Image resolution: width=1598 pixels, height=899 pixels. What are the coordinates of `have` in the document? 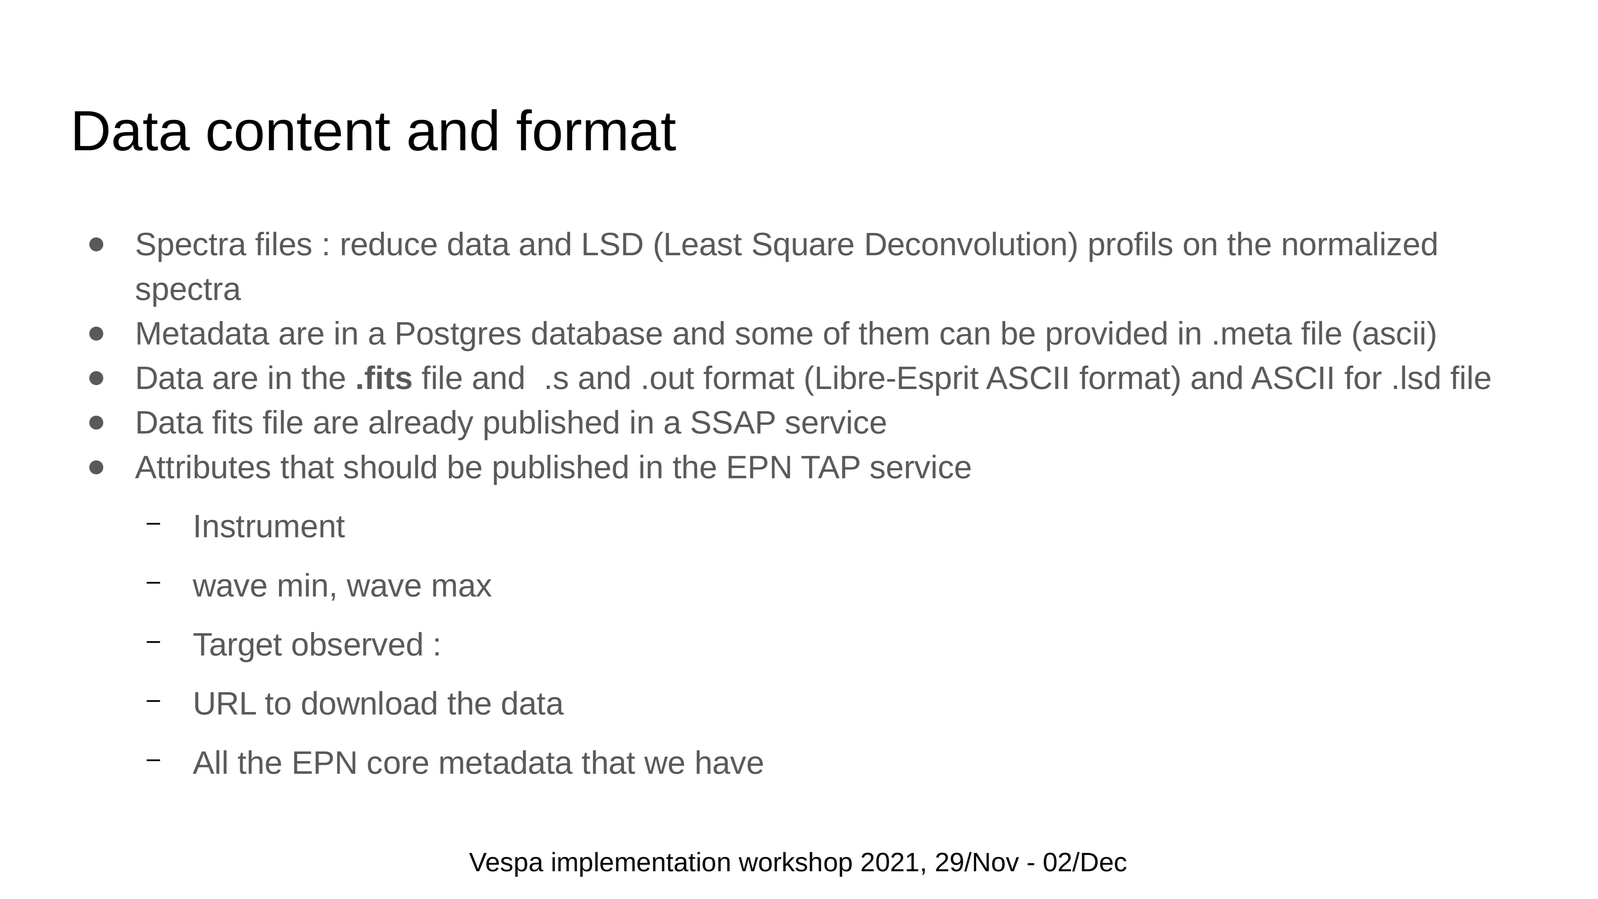 It's located at (730, 762).
